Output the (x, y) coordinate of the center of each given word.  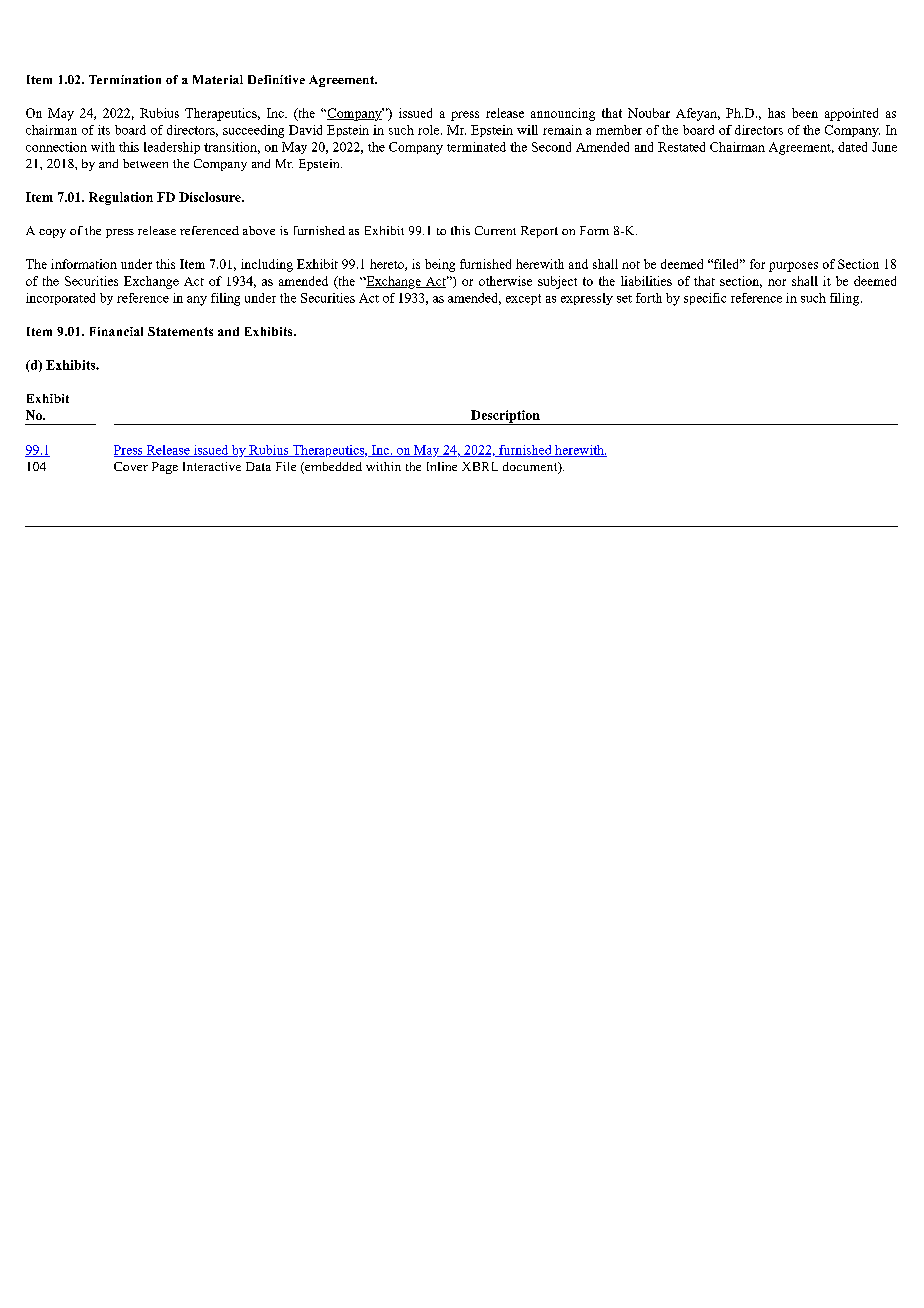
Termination (125, 79)
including (267, 265)
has (776, 113)
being (440, 265)
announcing (563, 114)
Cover (131, 466)
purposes (793, 267)
